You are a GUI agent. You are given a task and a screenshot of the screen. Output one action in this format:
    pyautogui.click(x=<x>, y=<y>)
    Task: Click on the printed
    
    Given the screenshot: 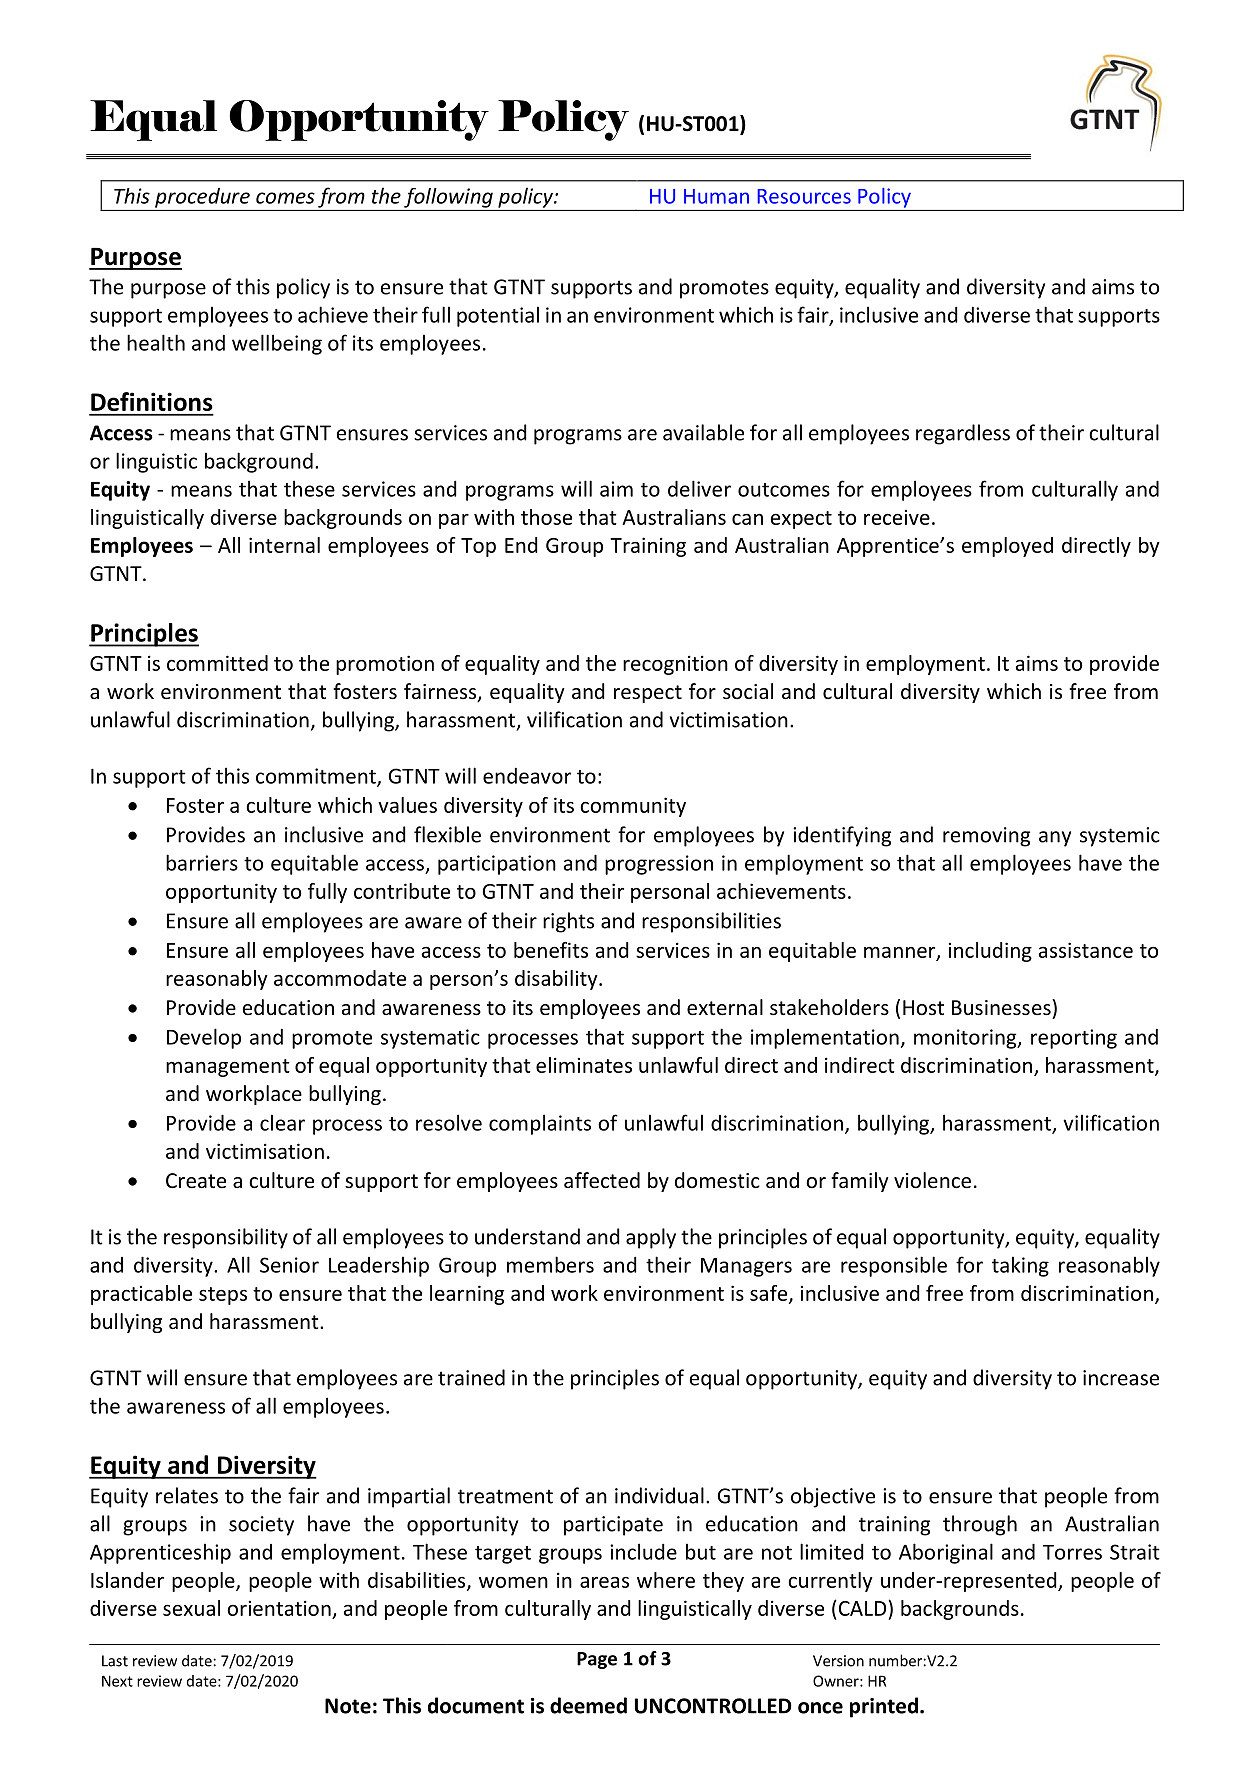 What is the action you would take?
    pyautogui.click(x=884, y=1707)
